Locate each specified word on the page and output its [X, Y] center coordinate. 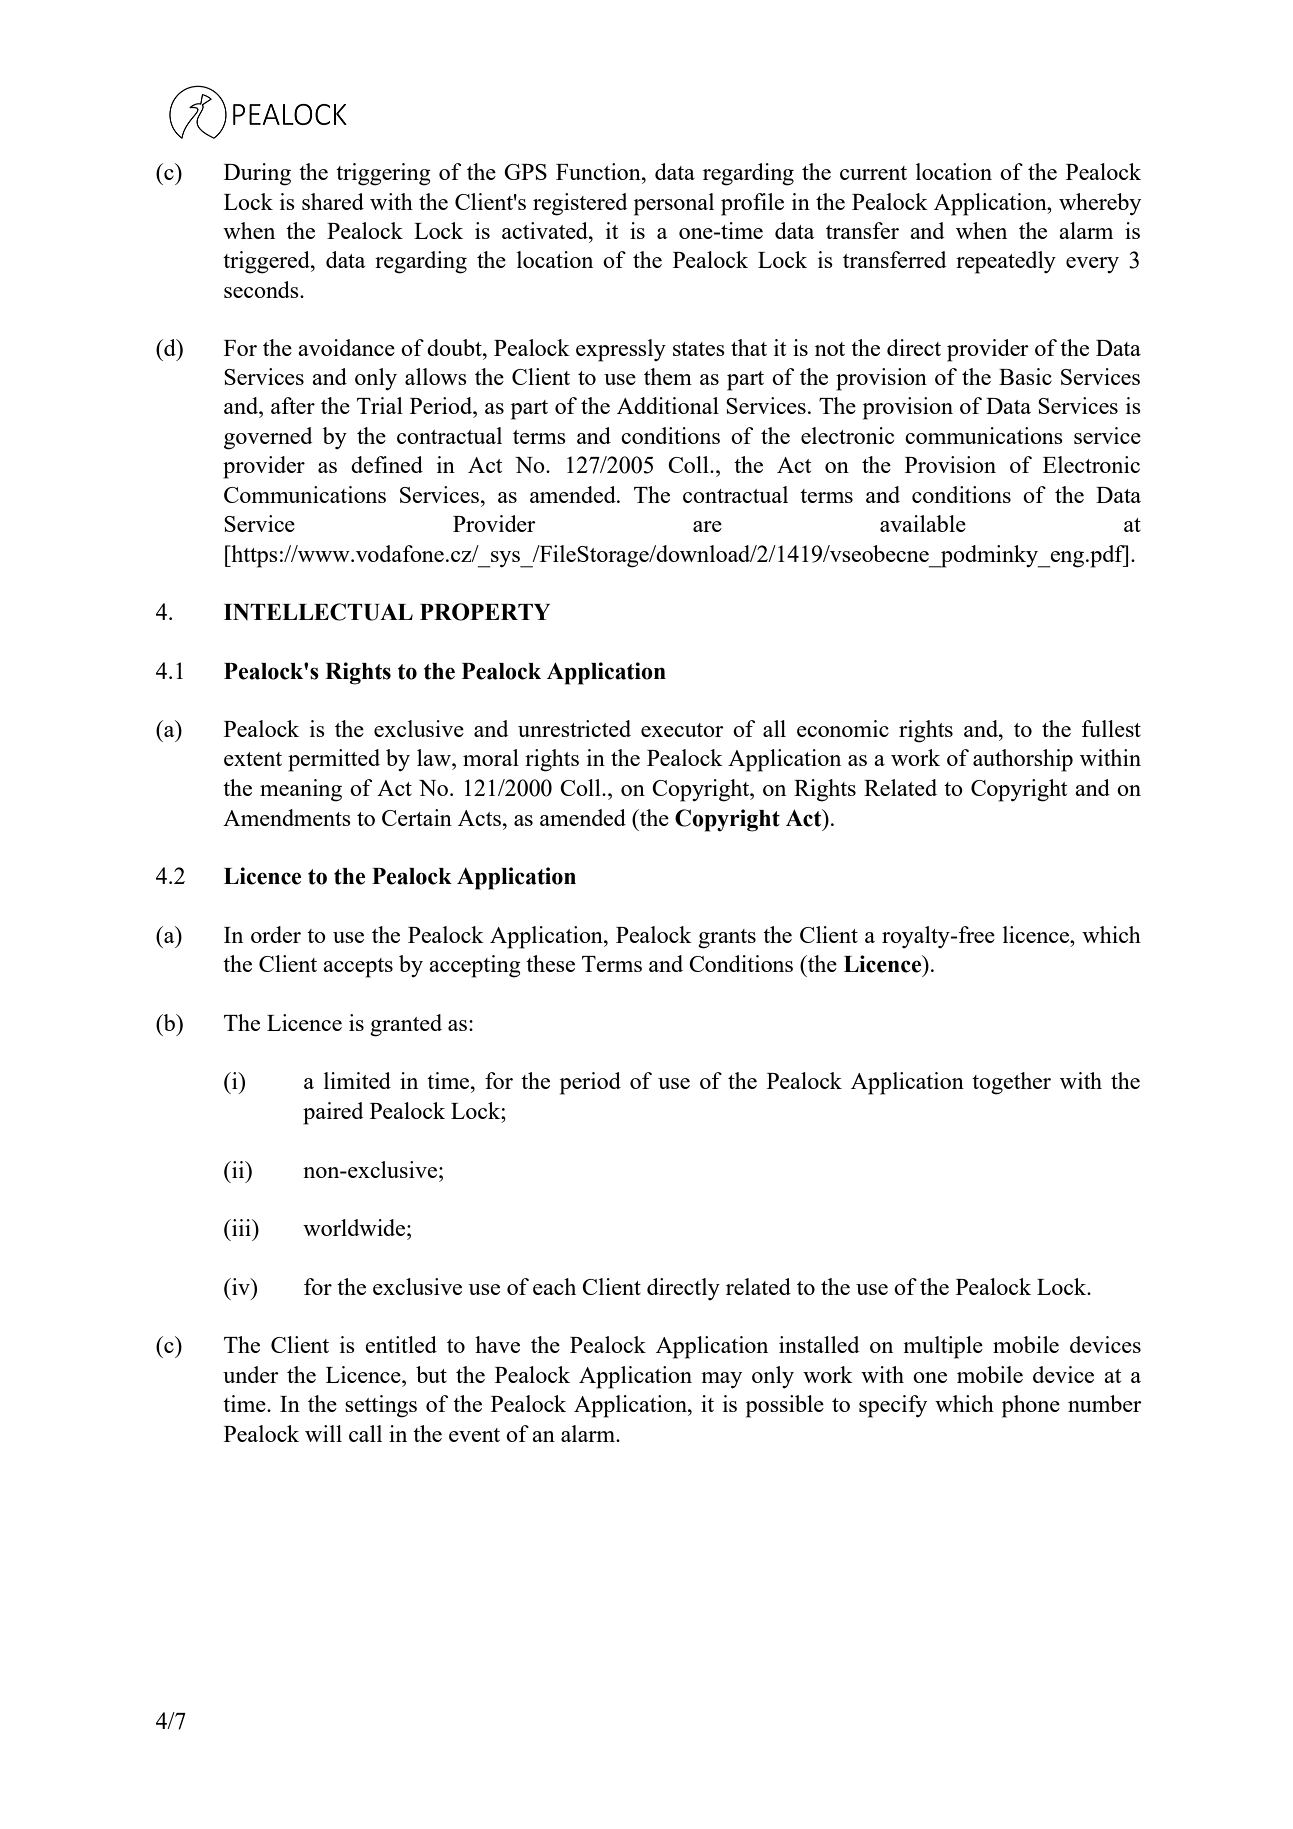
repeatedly [1006, 262]
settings [381, 1406]
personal [674, 204]
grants [727, 939]
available [923, 523]
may [721, 1380]
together [1011, 1083]
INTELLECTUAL [318, 612]
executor [682, 730]
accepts [358, 968]
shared [333, 201]
